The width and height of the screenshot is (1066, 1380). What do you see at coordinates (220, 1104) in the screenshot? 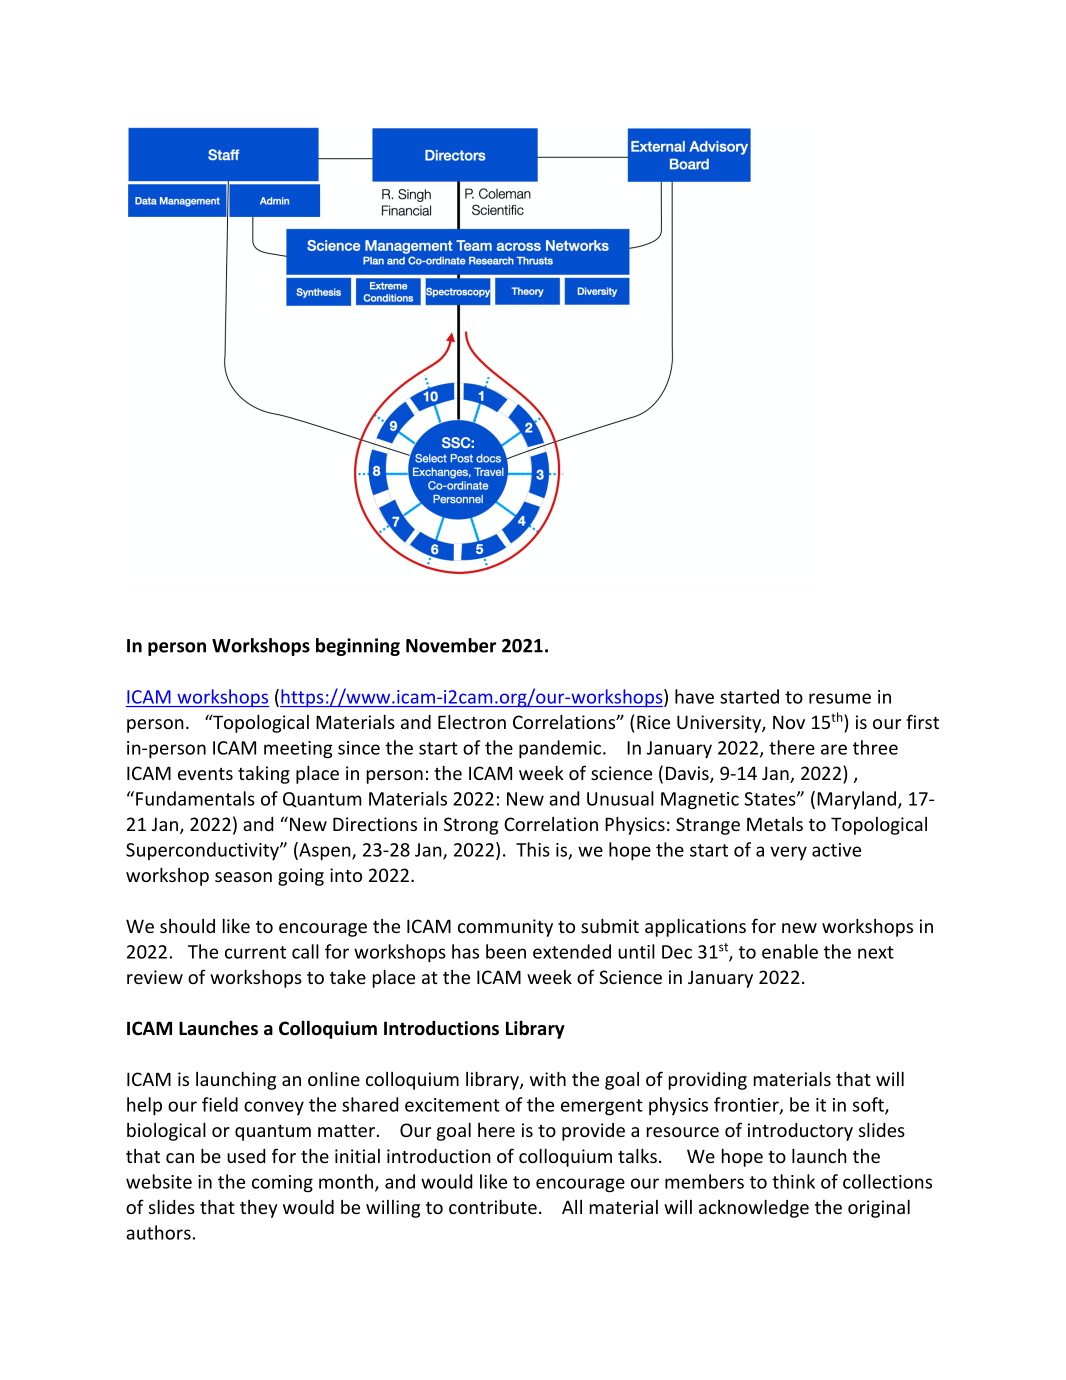
I see `field` at bounding box center [220, 1104].
